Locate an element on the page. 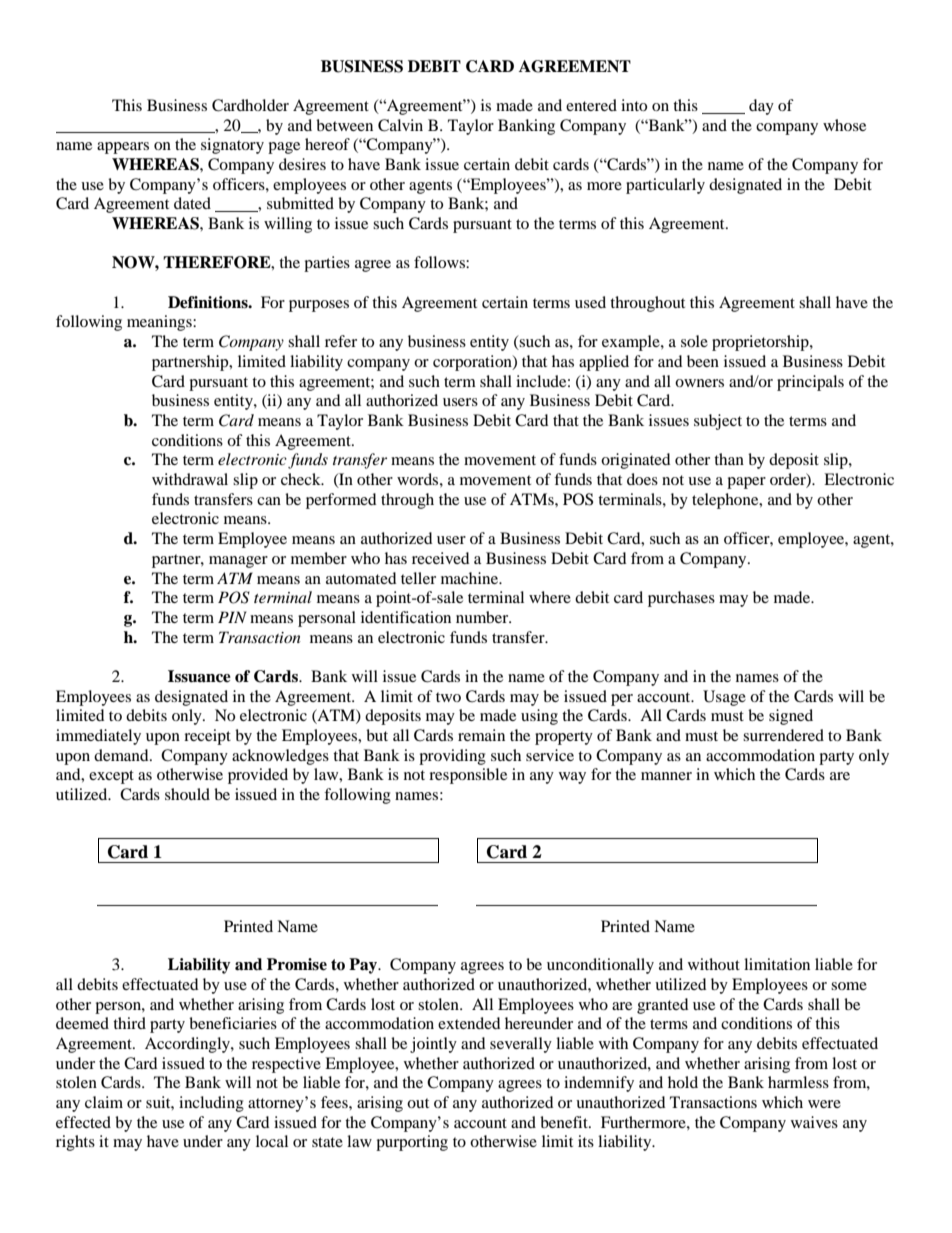 The width and height of the image is (952, 1233). Calvin is located at coordinates (400, 125).
